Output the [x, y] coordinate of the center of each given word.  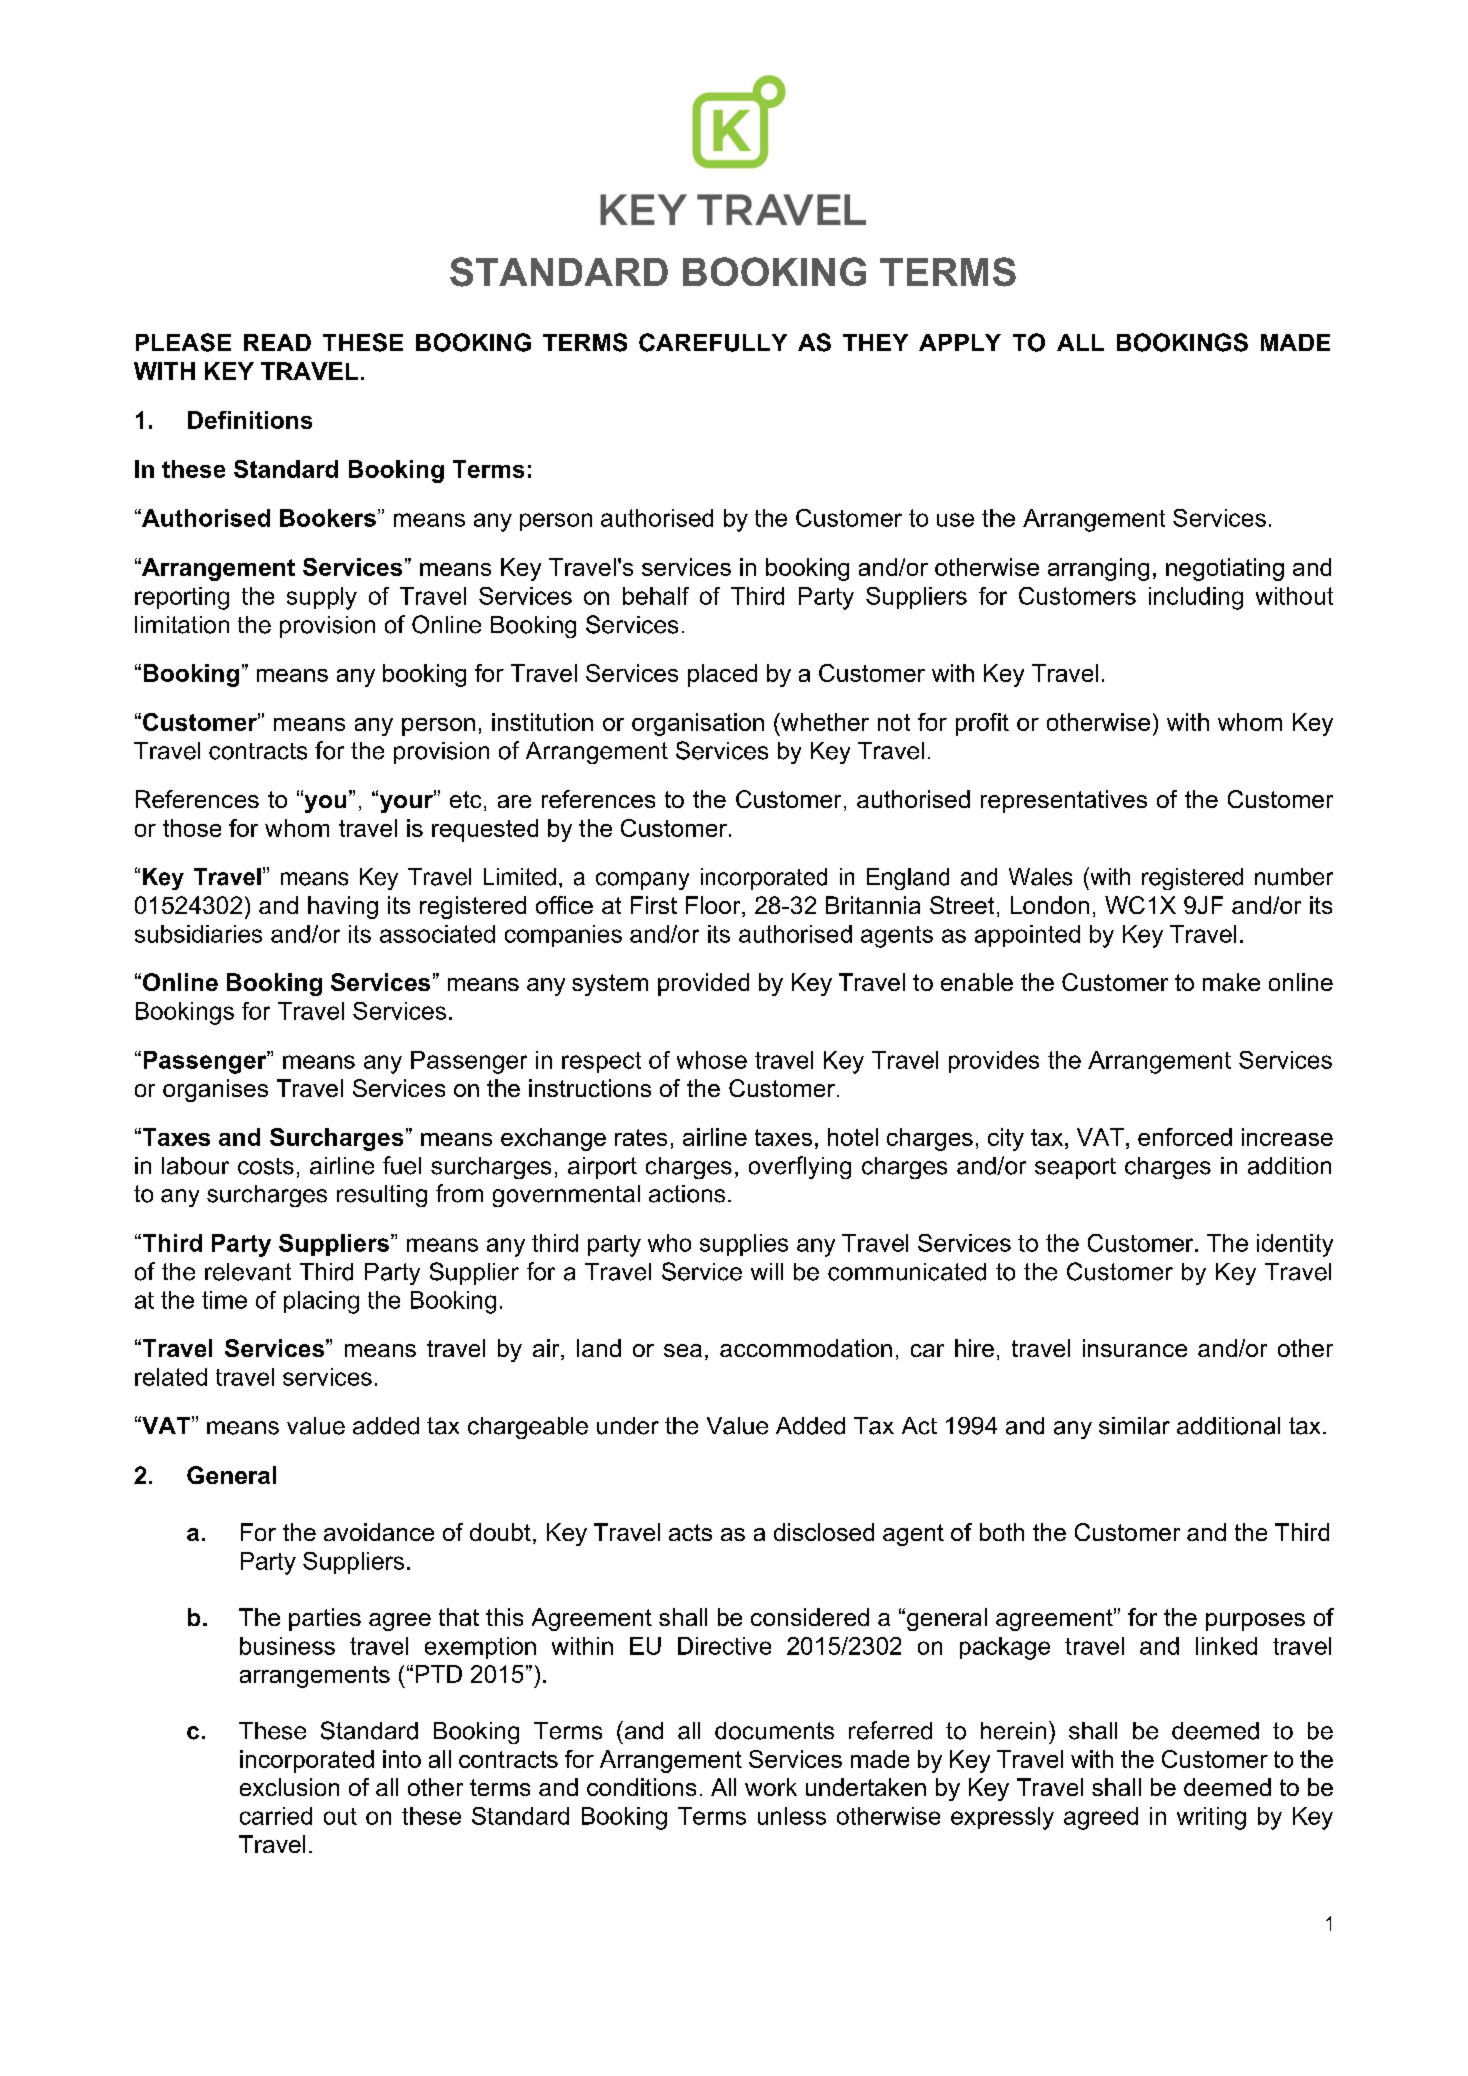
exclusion [289, 1787]
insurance [1135, 1348]
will [767, 1271]
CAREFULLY [713, 342]
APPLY [960, 342]
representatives [1064, 801]
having [343, 907]
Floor [714, 906]
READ [277, 342]
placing [321, 1302]
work [771, 1787]
